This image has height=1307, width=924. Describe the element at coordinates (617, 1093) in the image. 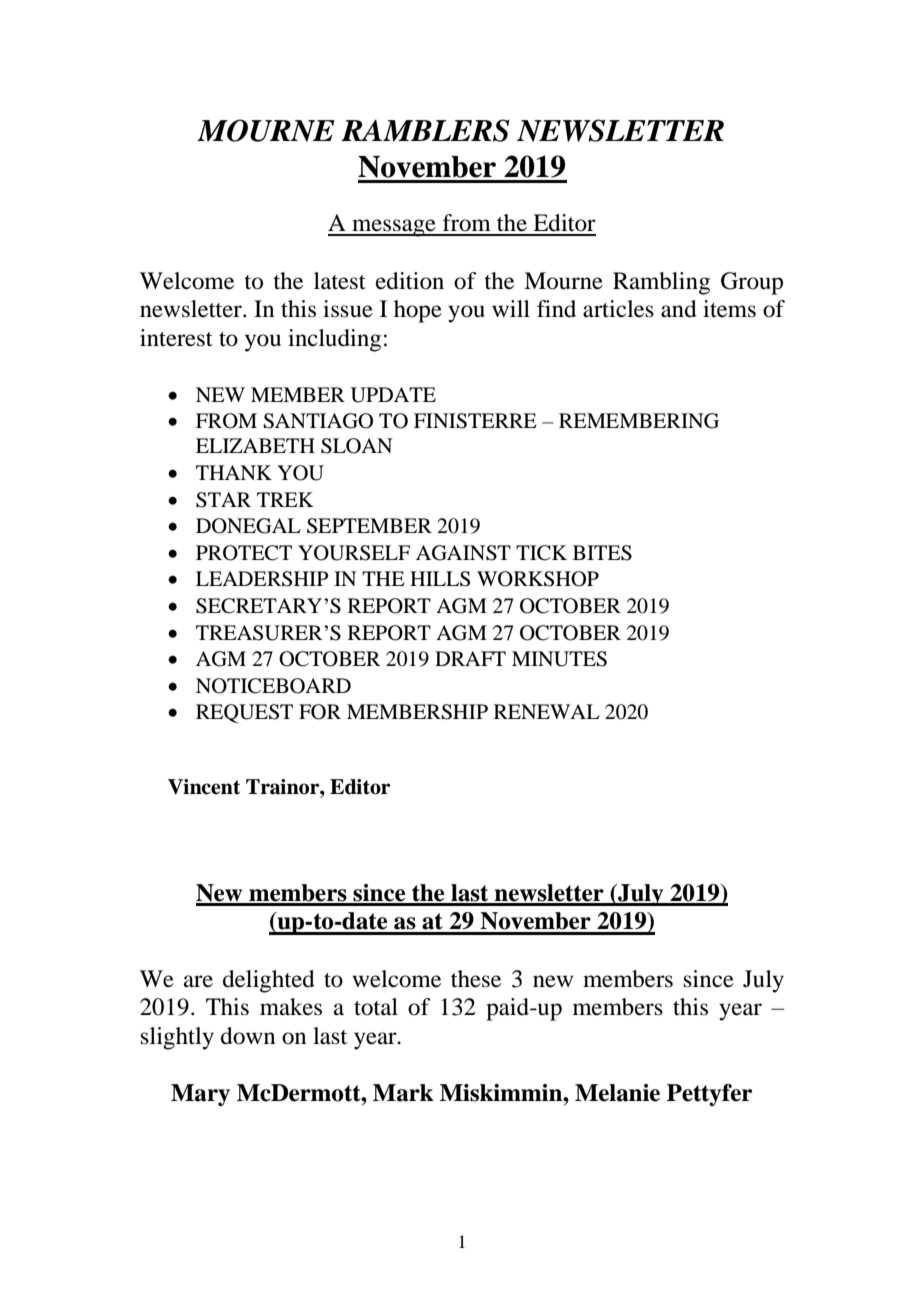

I see `Melanie` at that location.
